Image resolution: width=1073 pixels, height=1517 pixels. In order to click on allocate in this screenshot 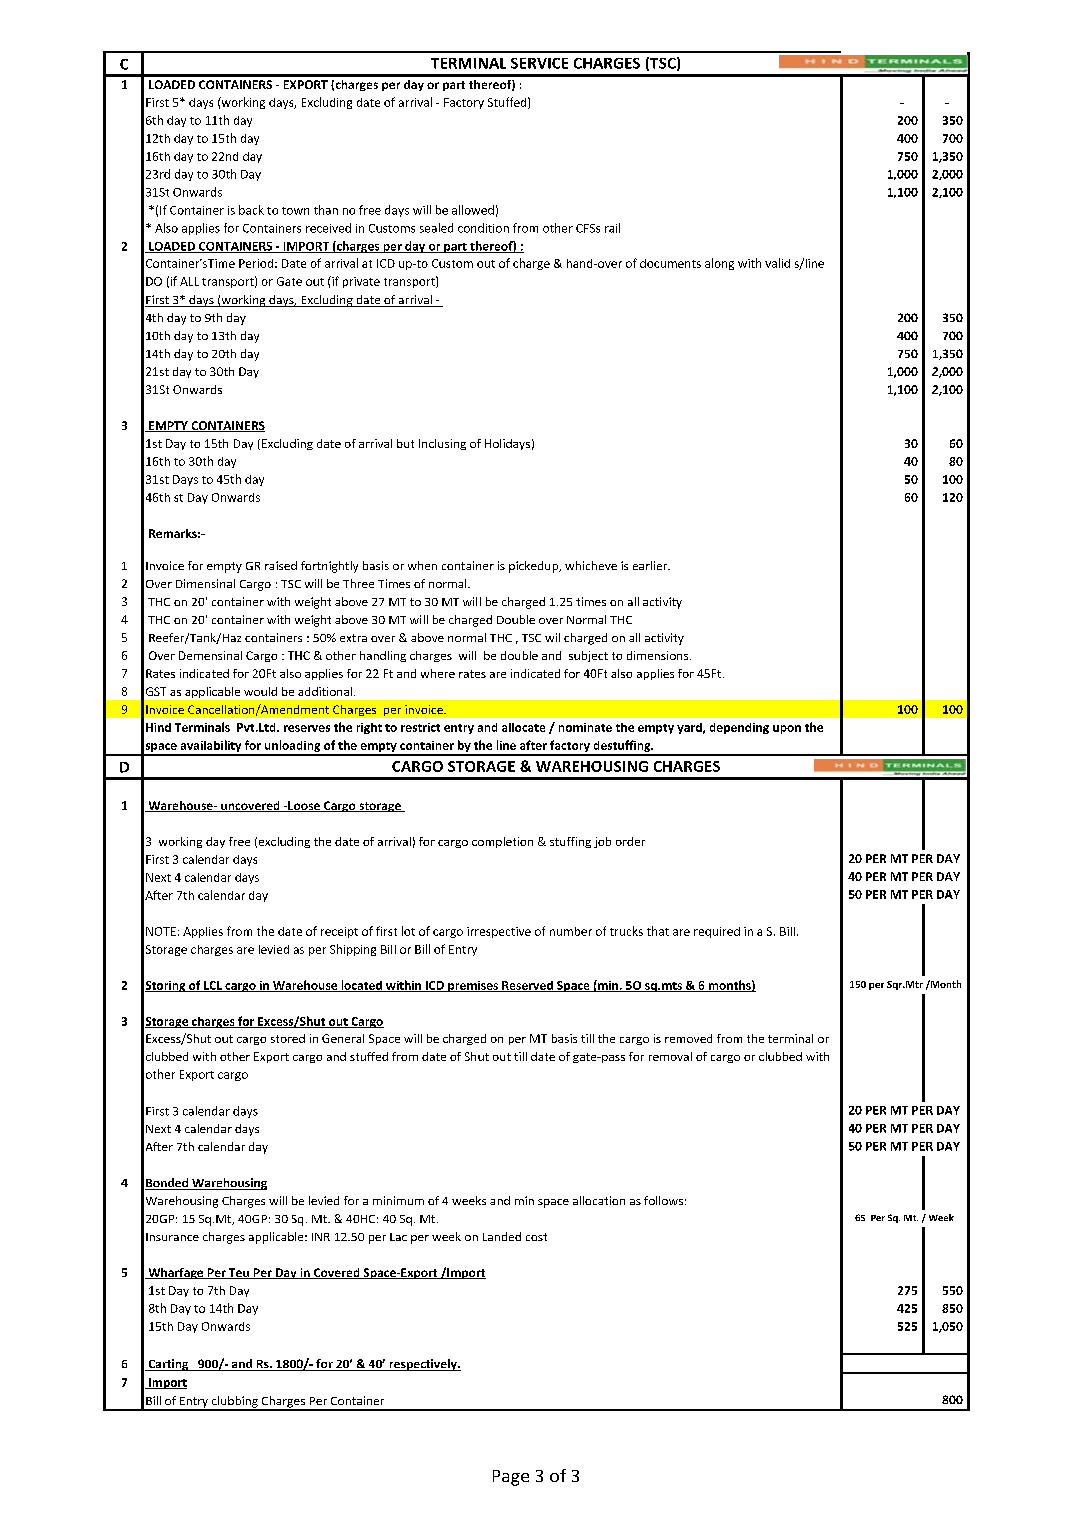, I will do `click(523, 727)`.
